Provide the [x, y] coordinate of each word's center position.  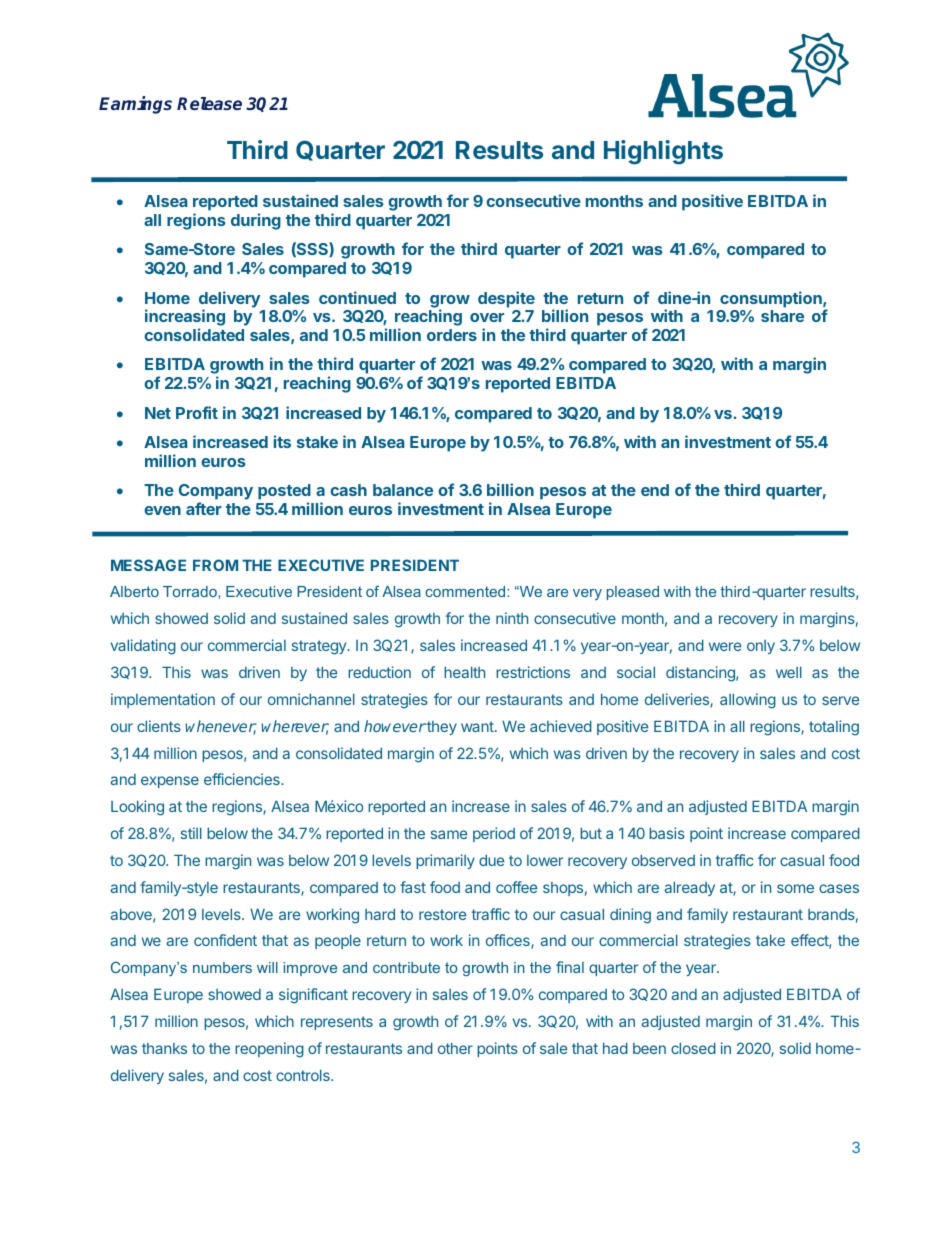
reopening [269, 1050]
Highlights [663, 152]
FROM [215, 565]
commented [466, 591]
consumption [772, 299]
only [761, 647]
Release [209, 103]
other [455, 1048]
